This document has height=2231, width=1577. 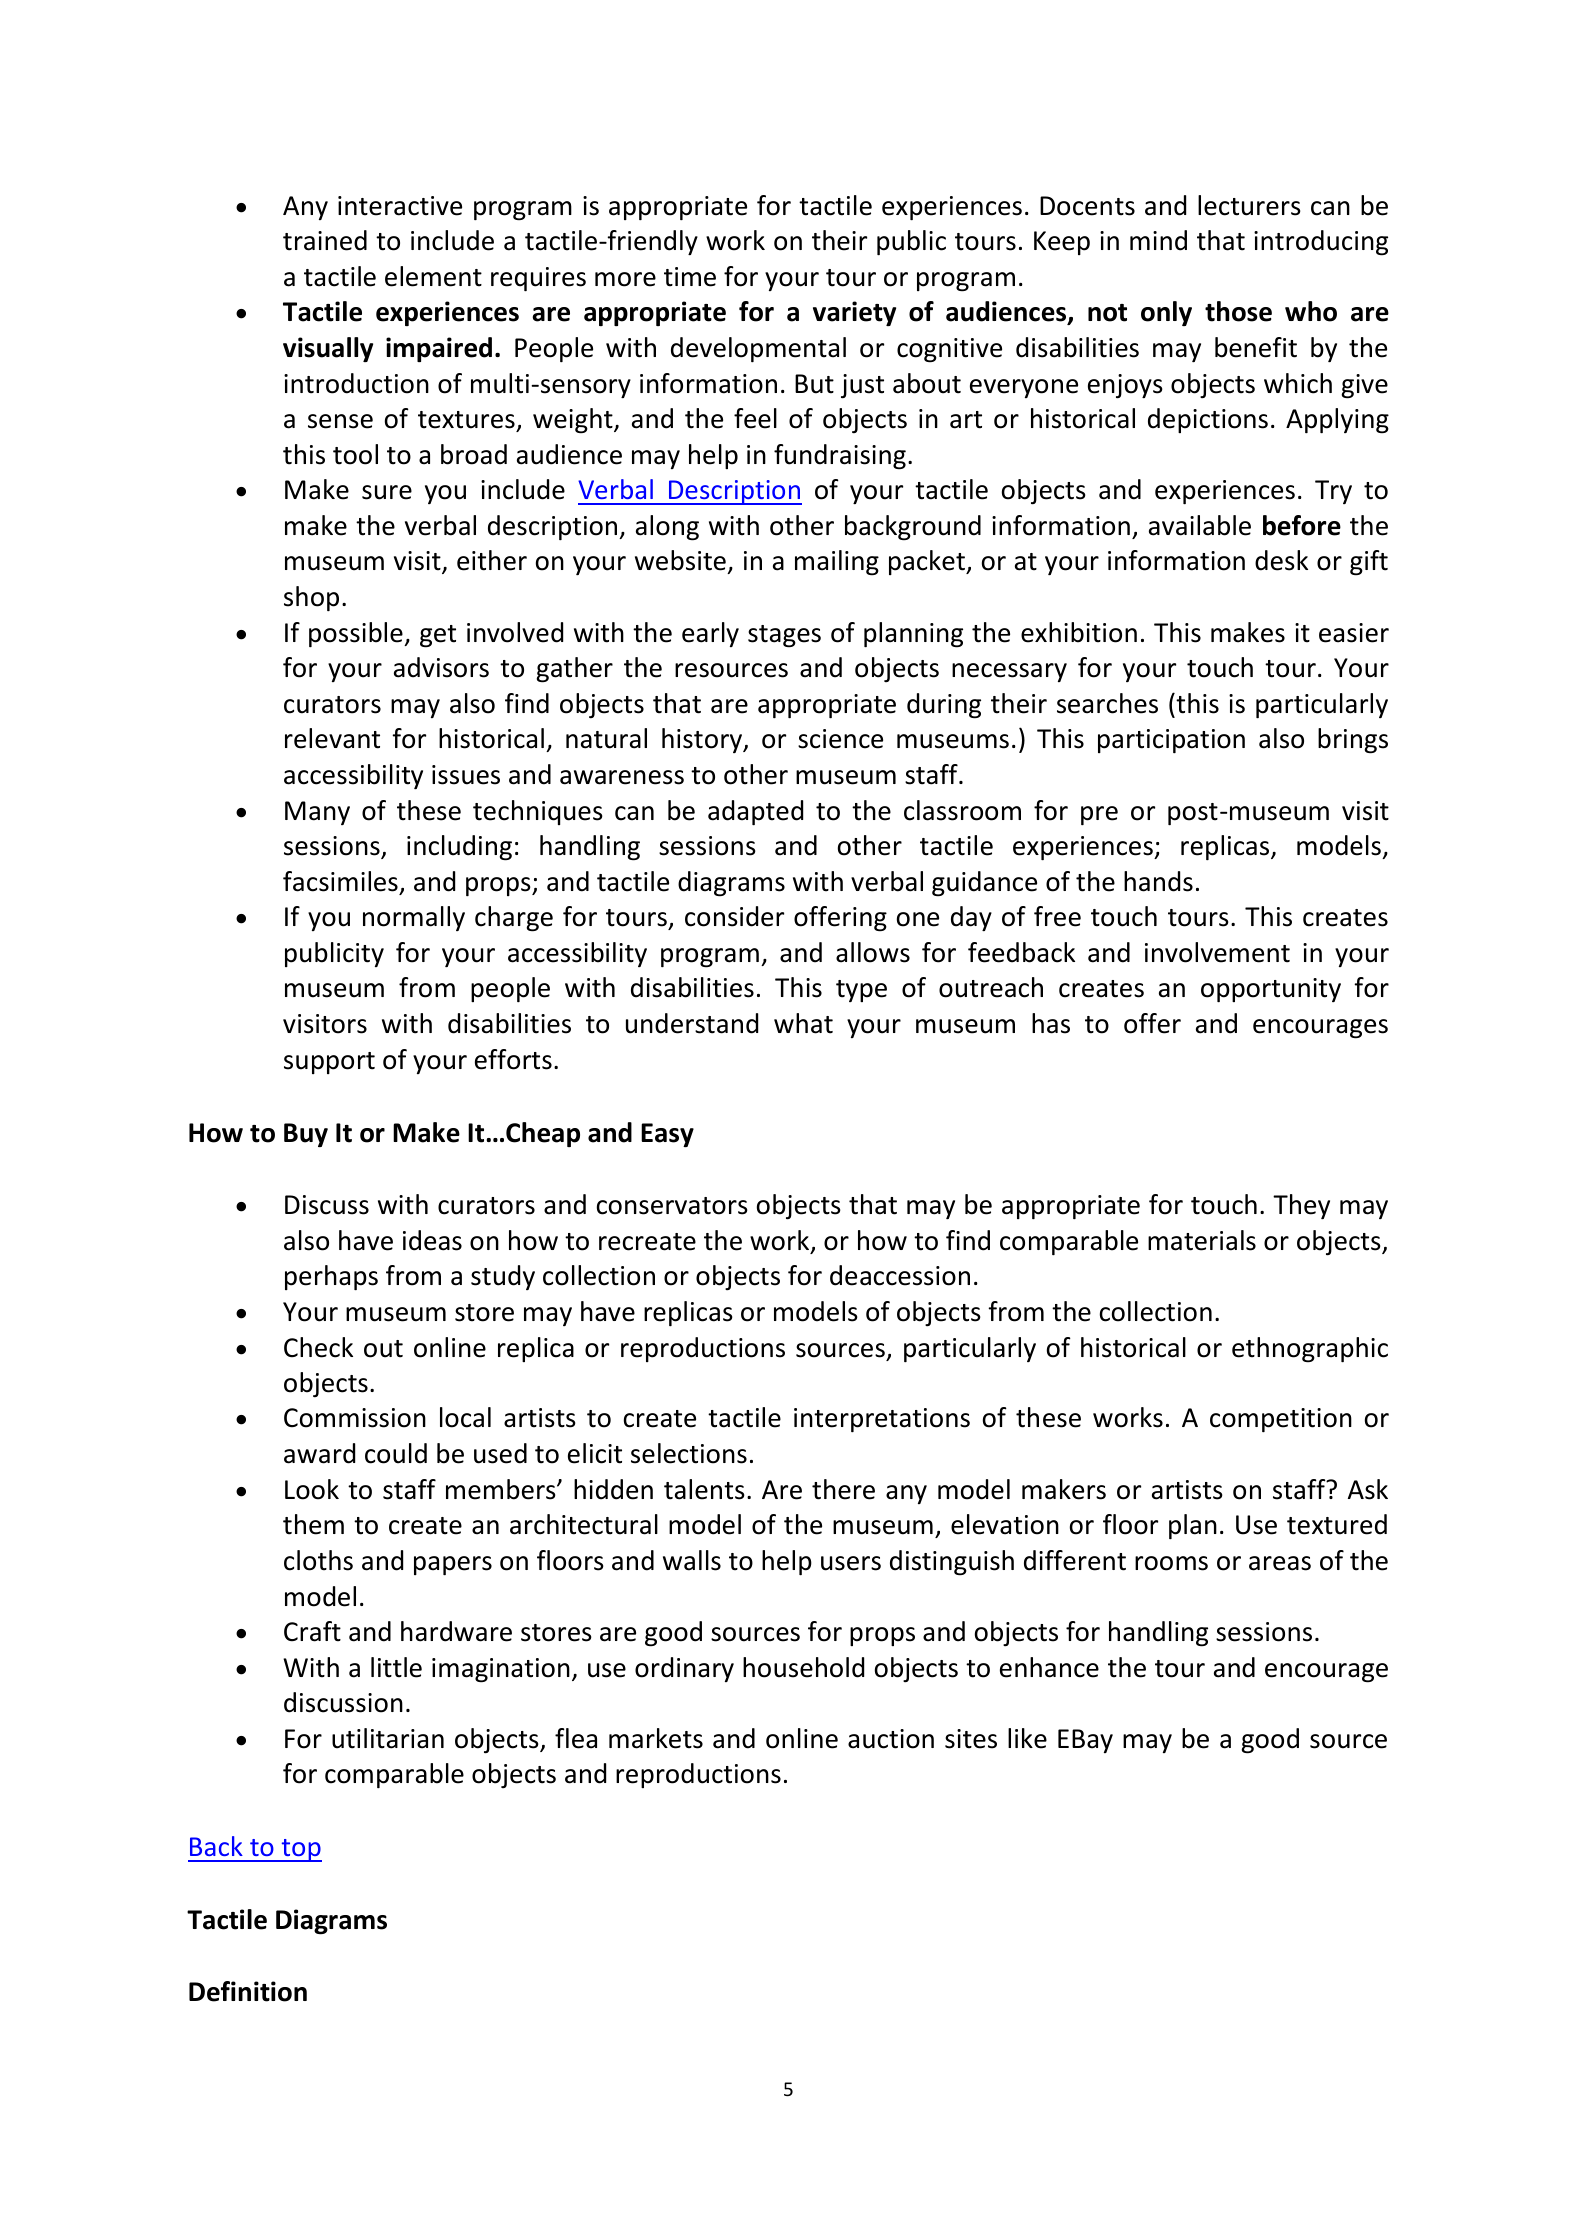 What do you see at coordinates (854, 313) in the document?
I see `variety` at bounding box center [854, 313].
